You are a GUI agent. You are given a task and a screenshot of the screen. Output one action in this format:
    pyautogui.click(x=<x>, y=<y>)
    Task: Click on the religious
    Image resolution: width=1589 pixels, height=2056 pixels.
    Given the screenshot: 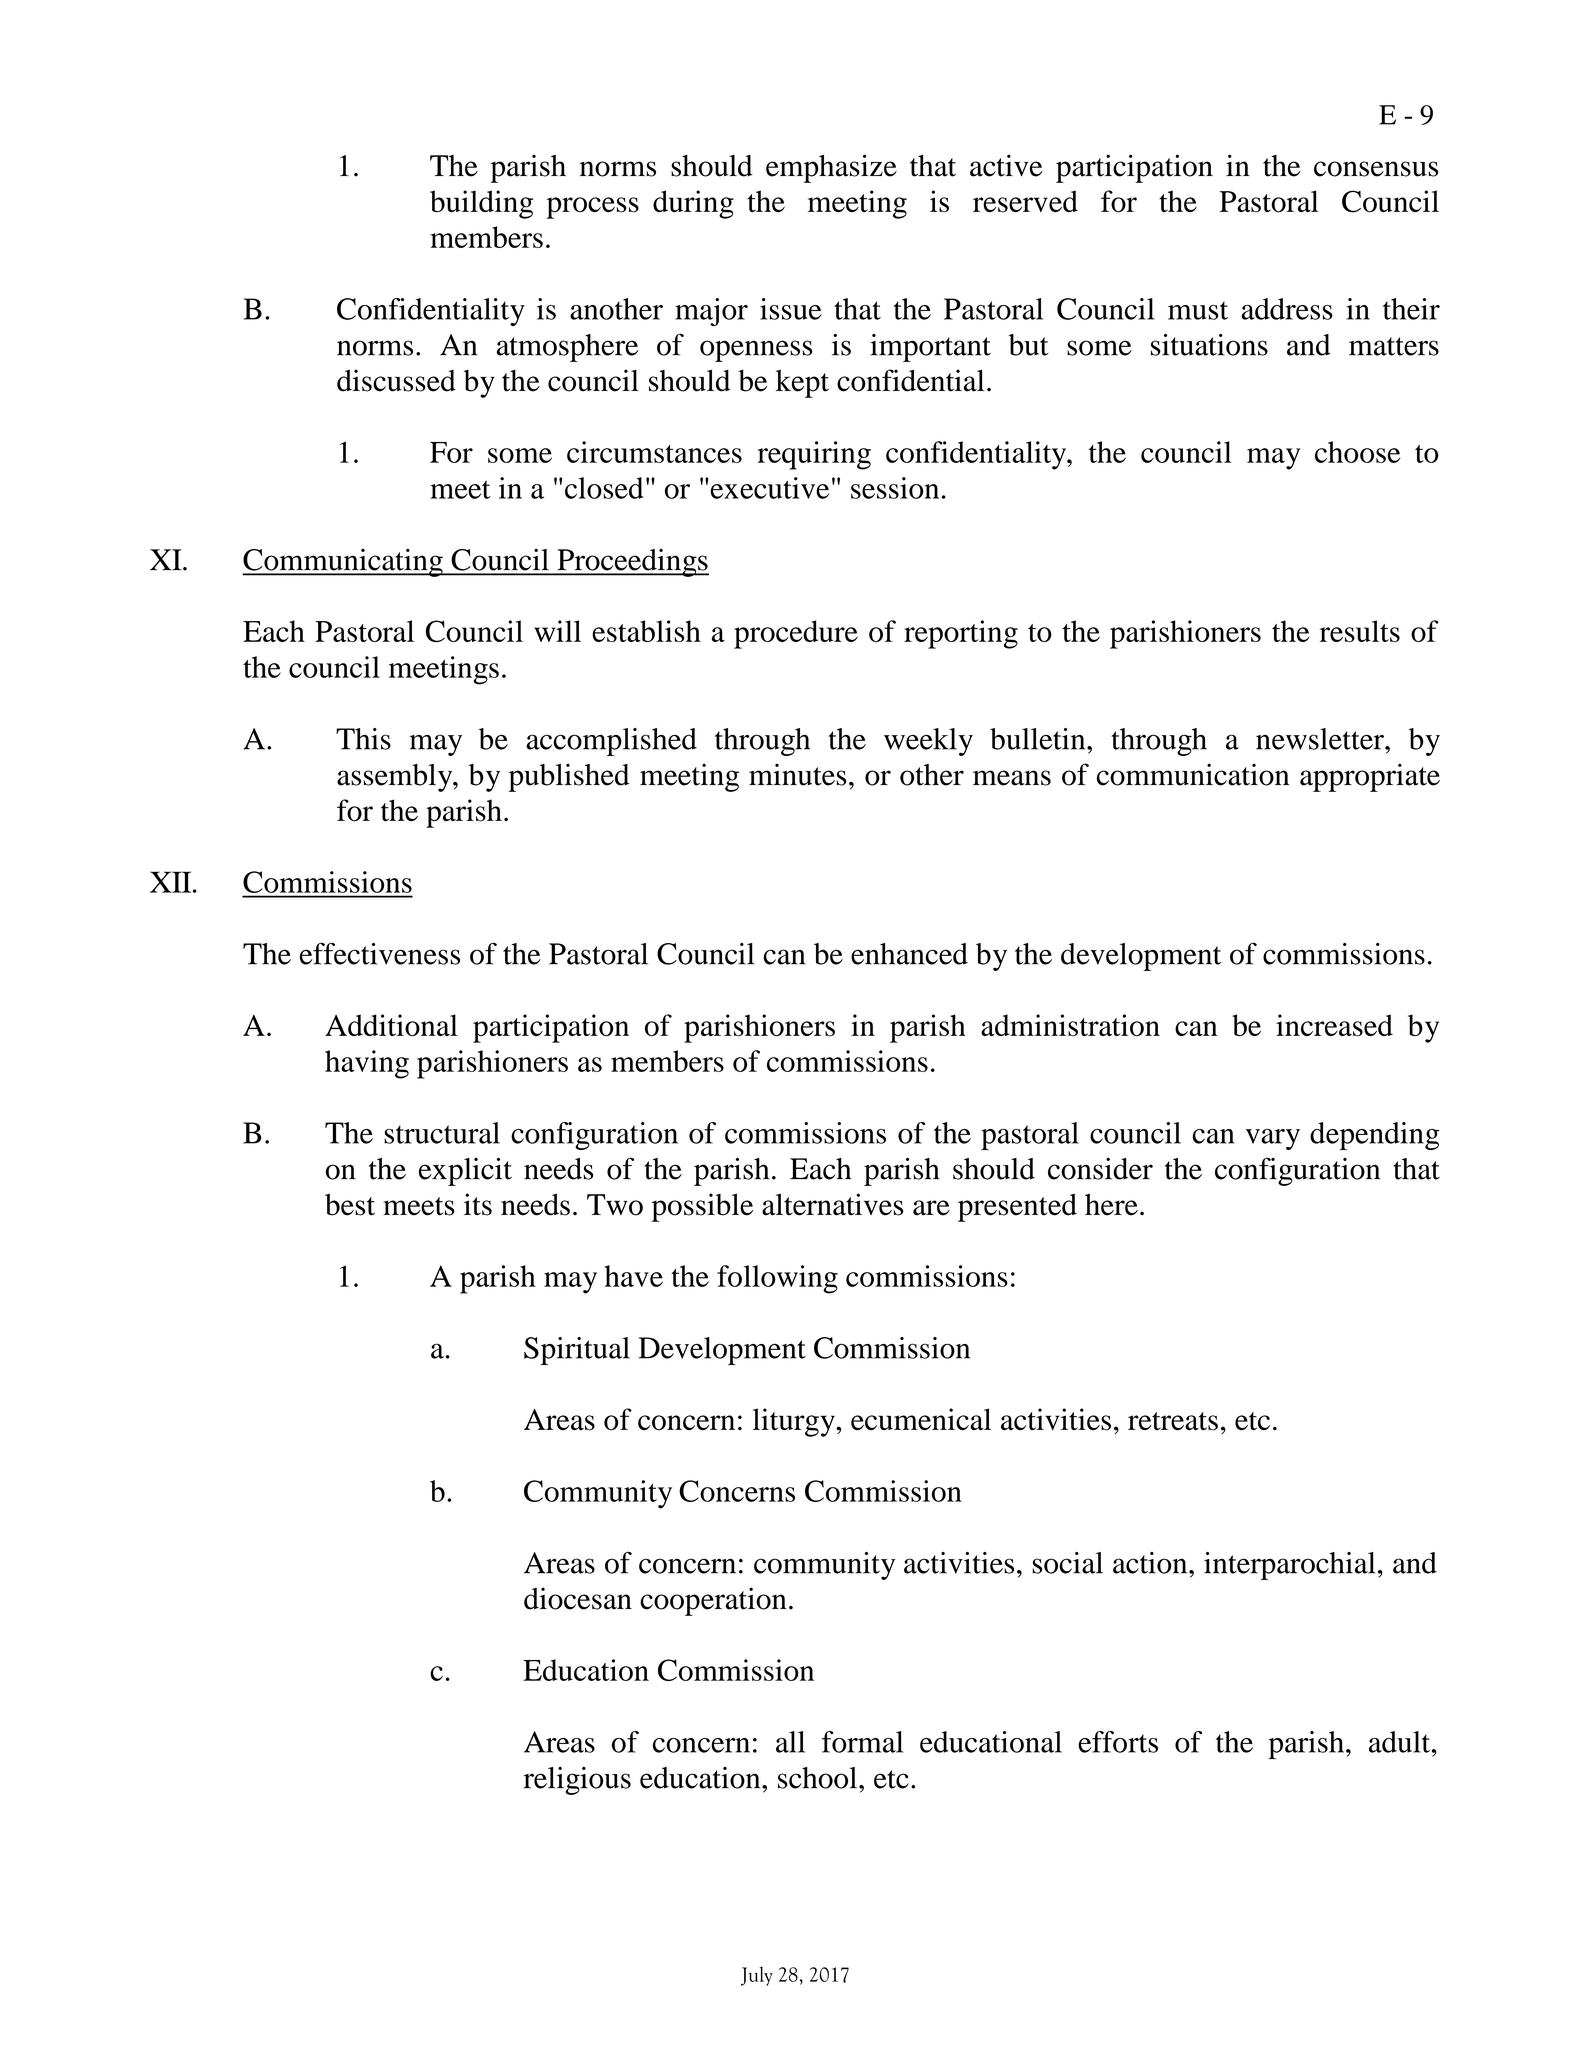 What is the action you would take?
    pyautogui.click(x=577, y=1781)
